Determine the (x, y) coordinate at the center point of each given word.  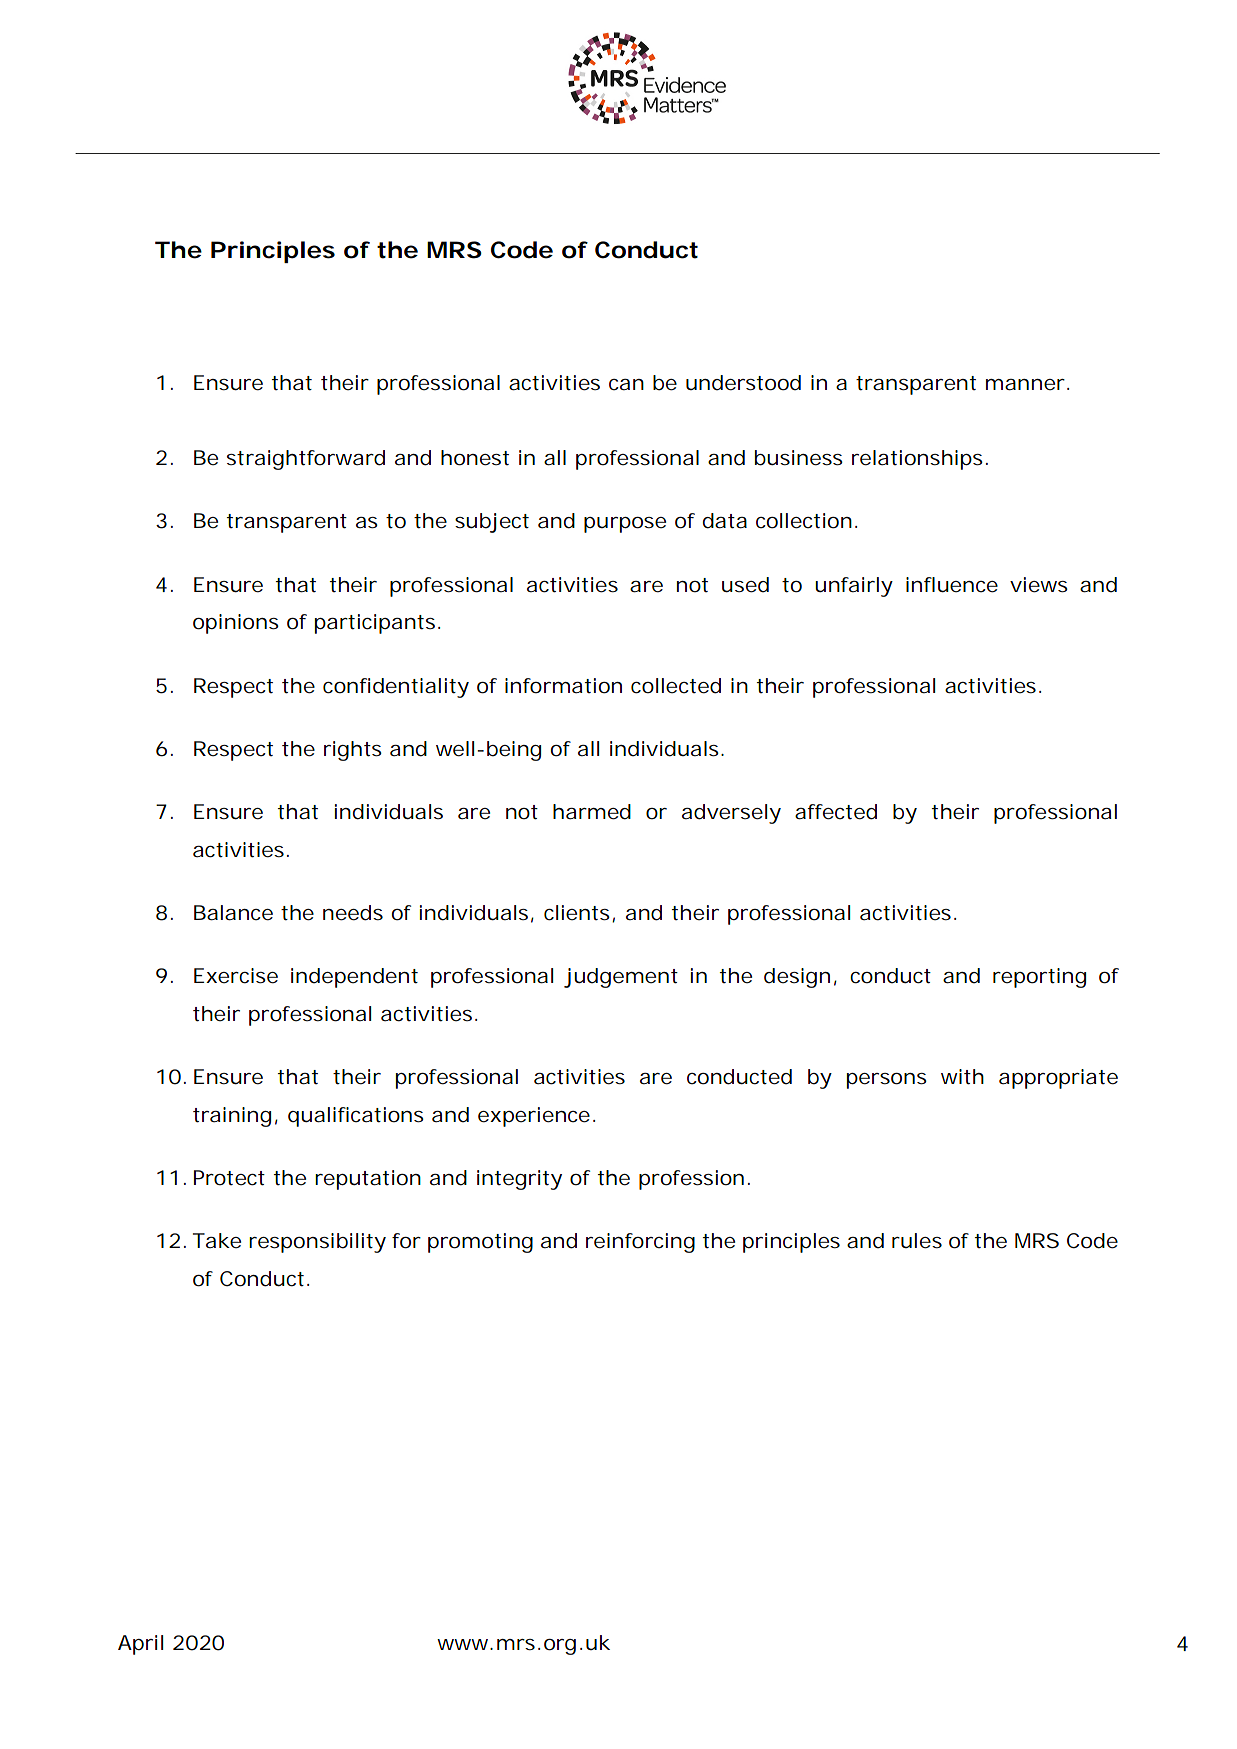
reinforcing (640, 1243)
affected (836, 812)
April (140, 1645)
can (626, 385)
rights (353, 751)
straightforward (306, 460)
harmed (592, 812)
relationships (917, 460)
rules (917, 1241)
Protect (229, 1178)
